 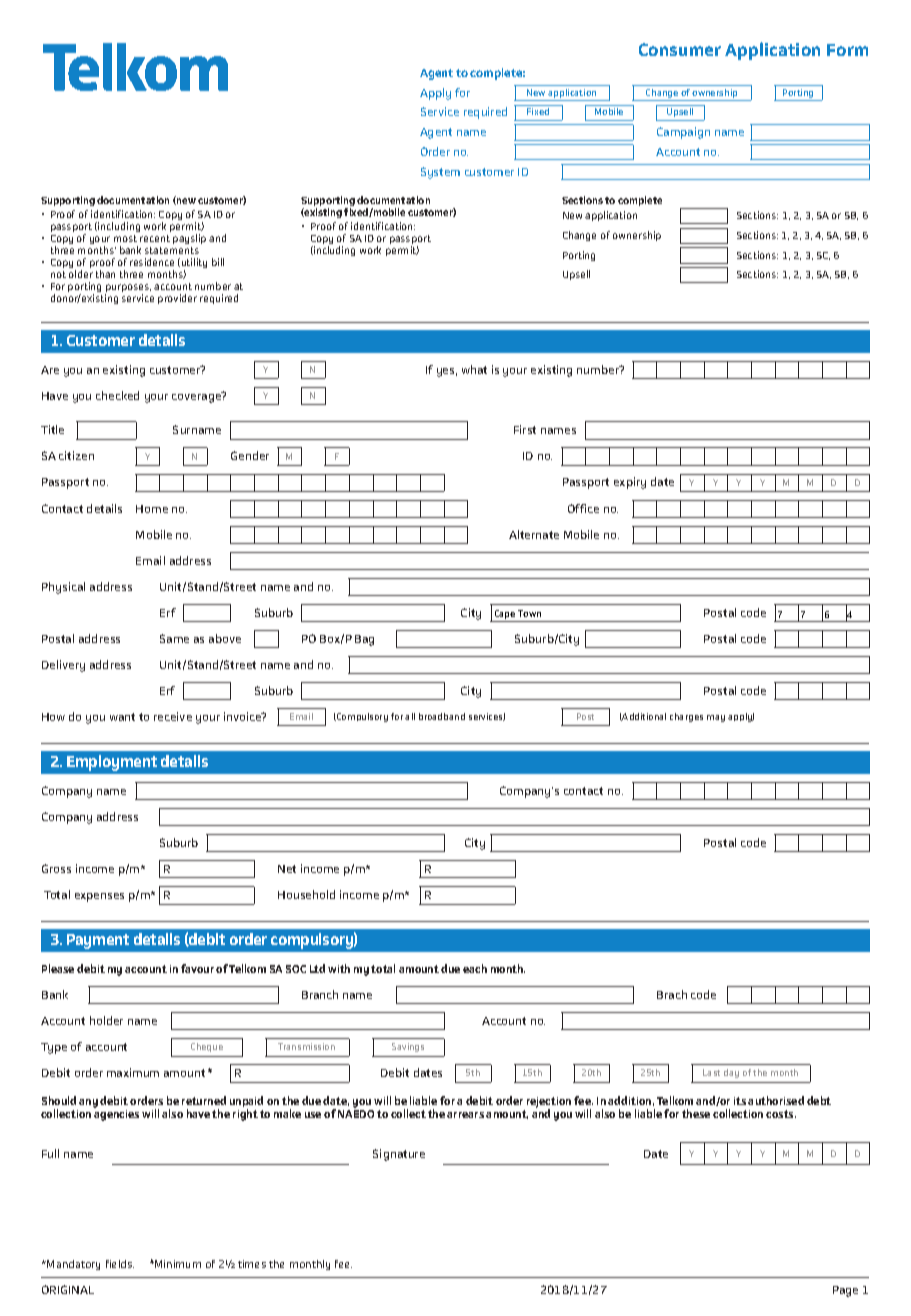 I want to click on checked, so click(x=117, y=395).
